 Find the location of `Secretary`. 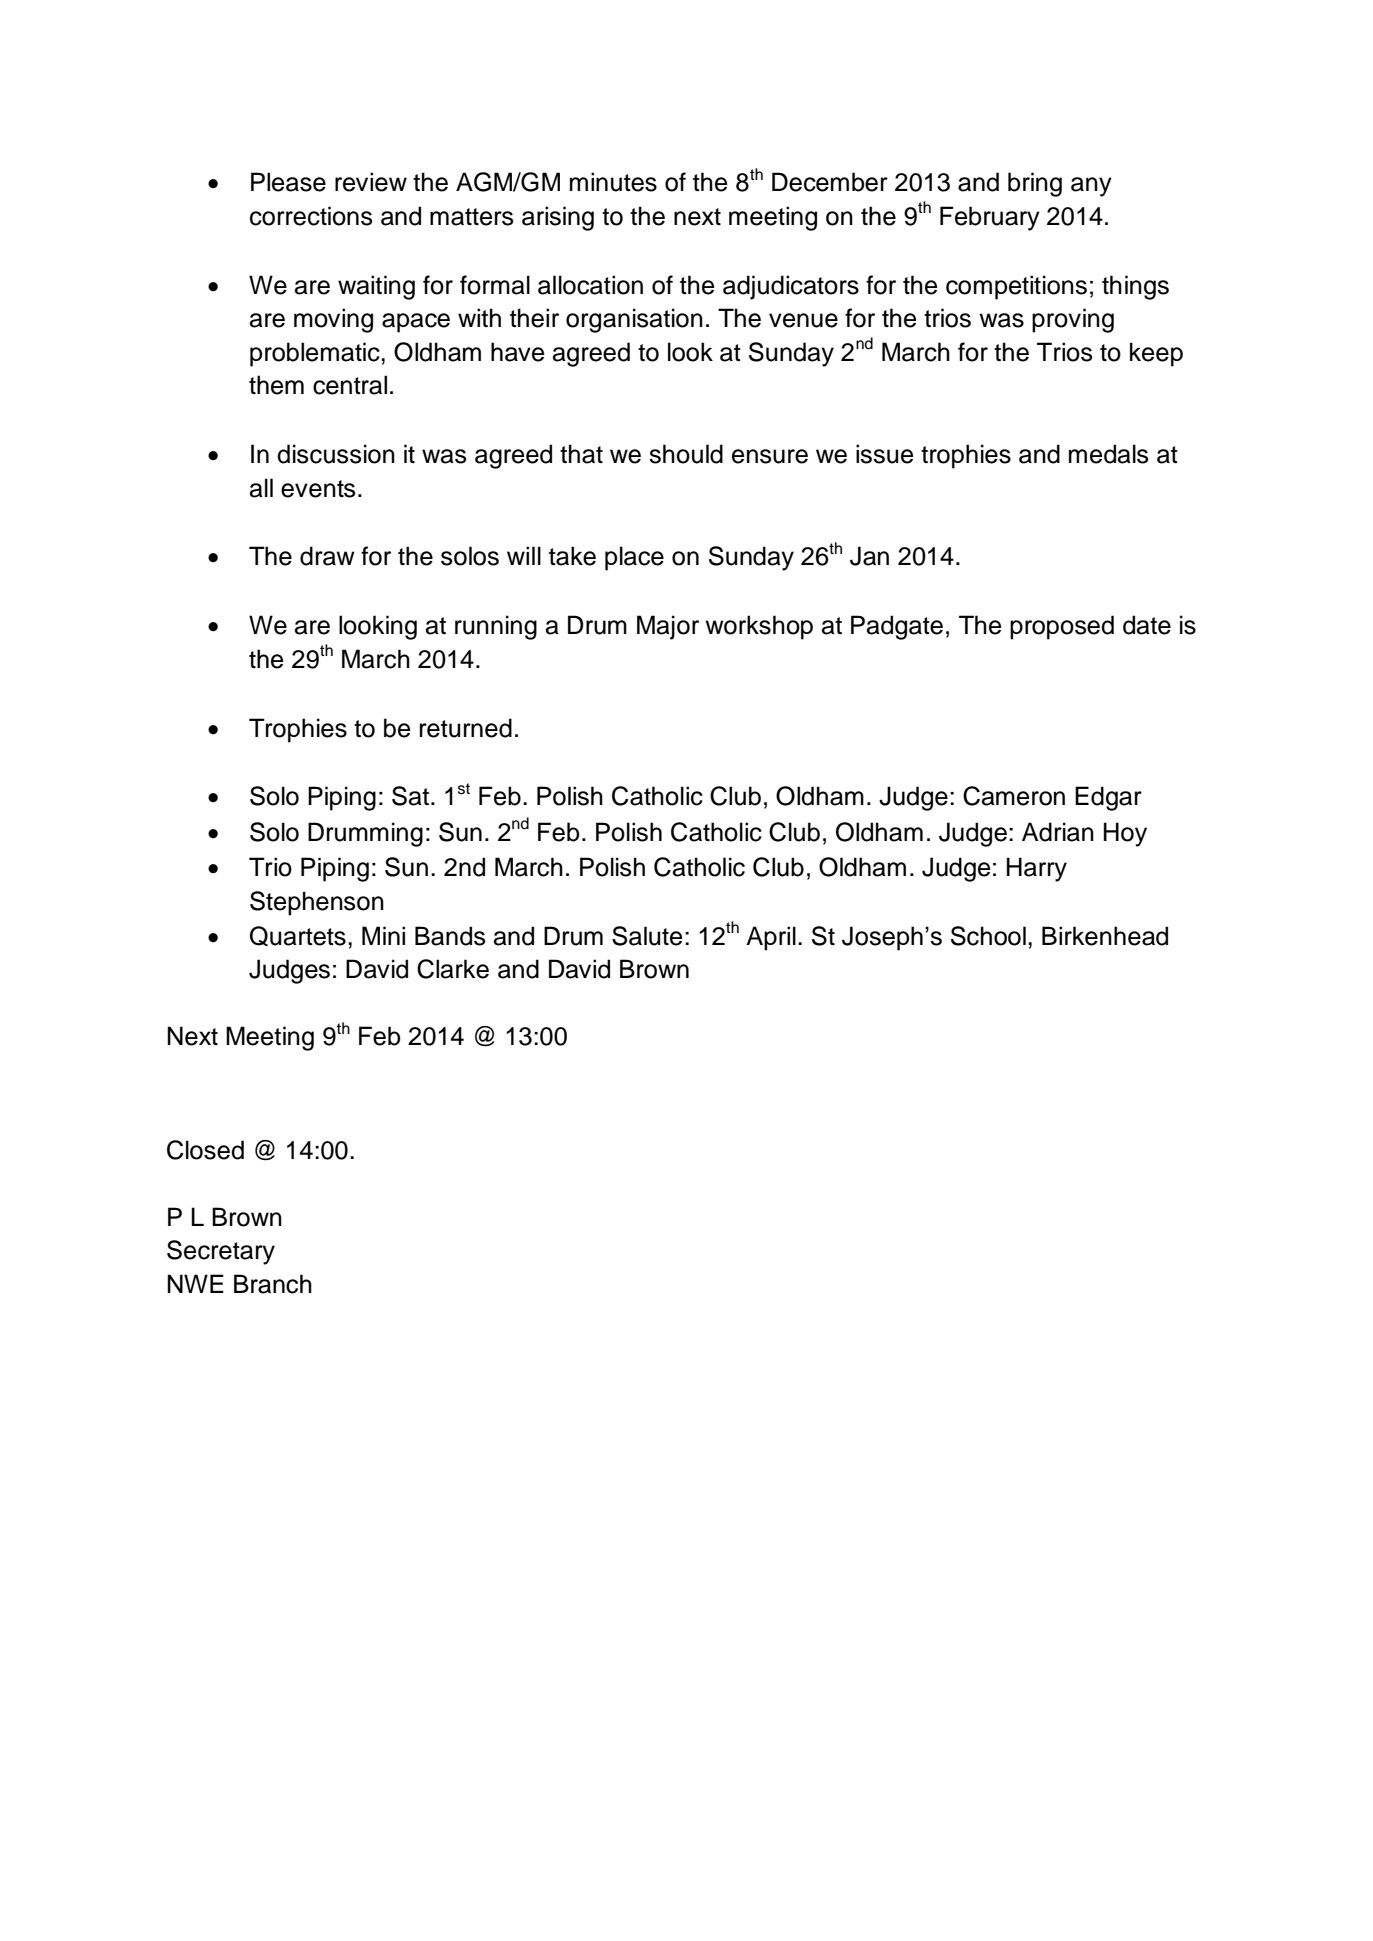

Secretary is located at coordinates (221, 1252).
